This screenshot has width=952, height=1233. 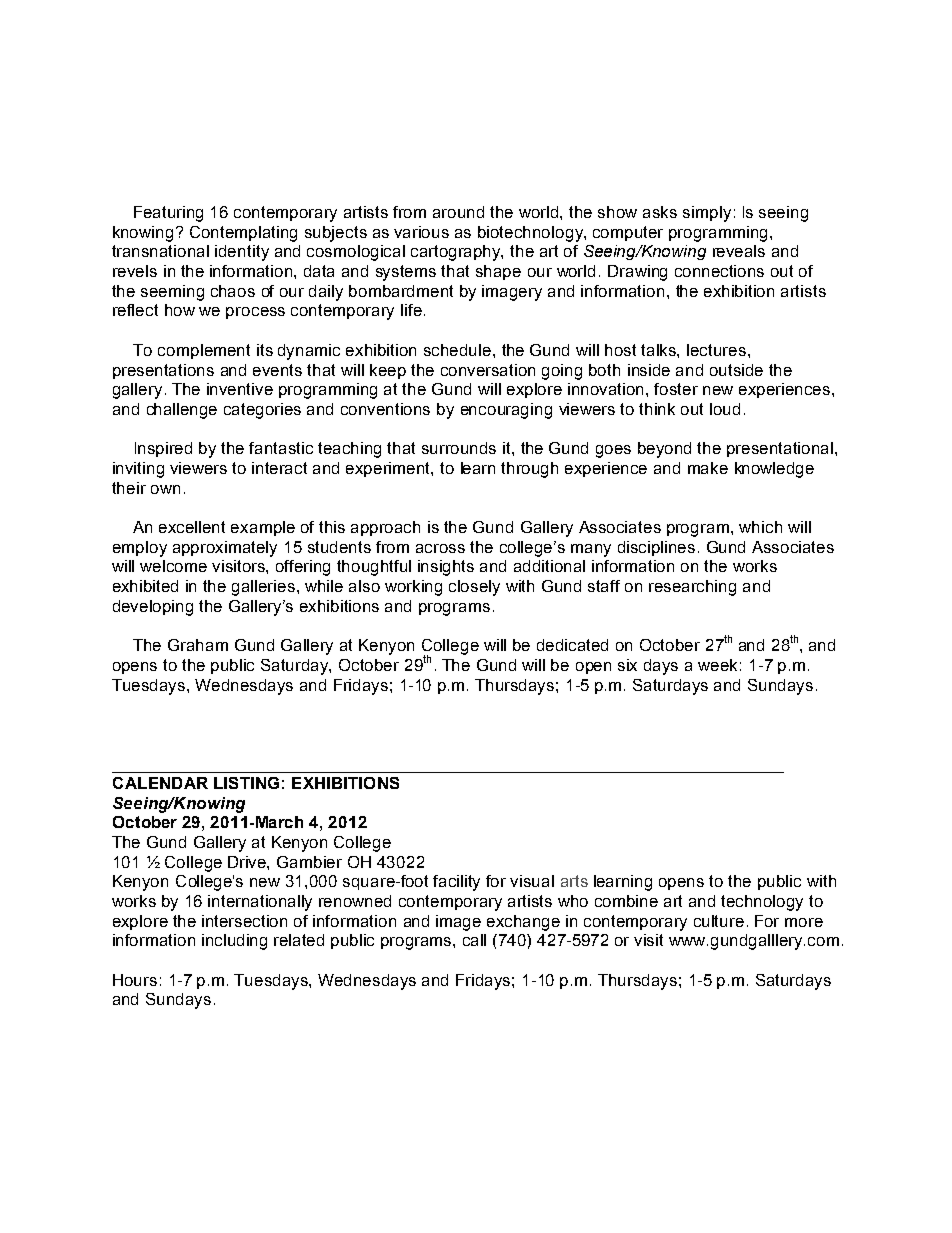 I want to click on make, so click(x=708, y=468).
